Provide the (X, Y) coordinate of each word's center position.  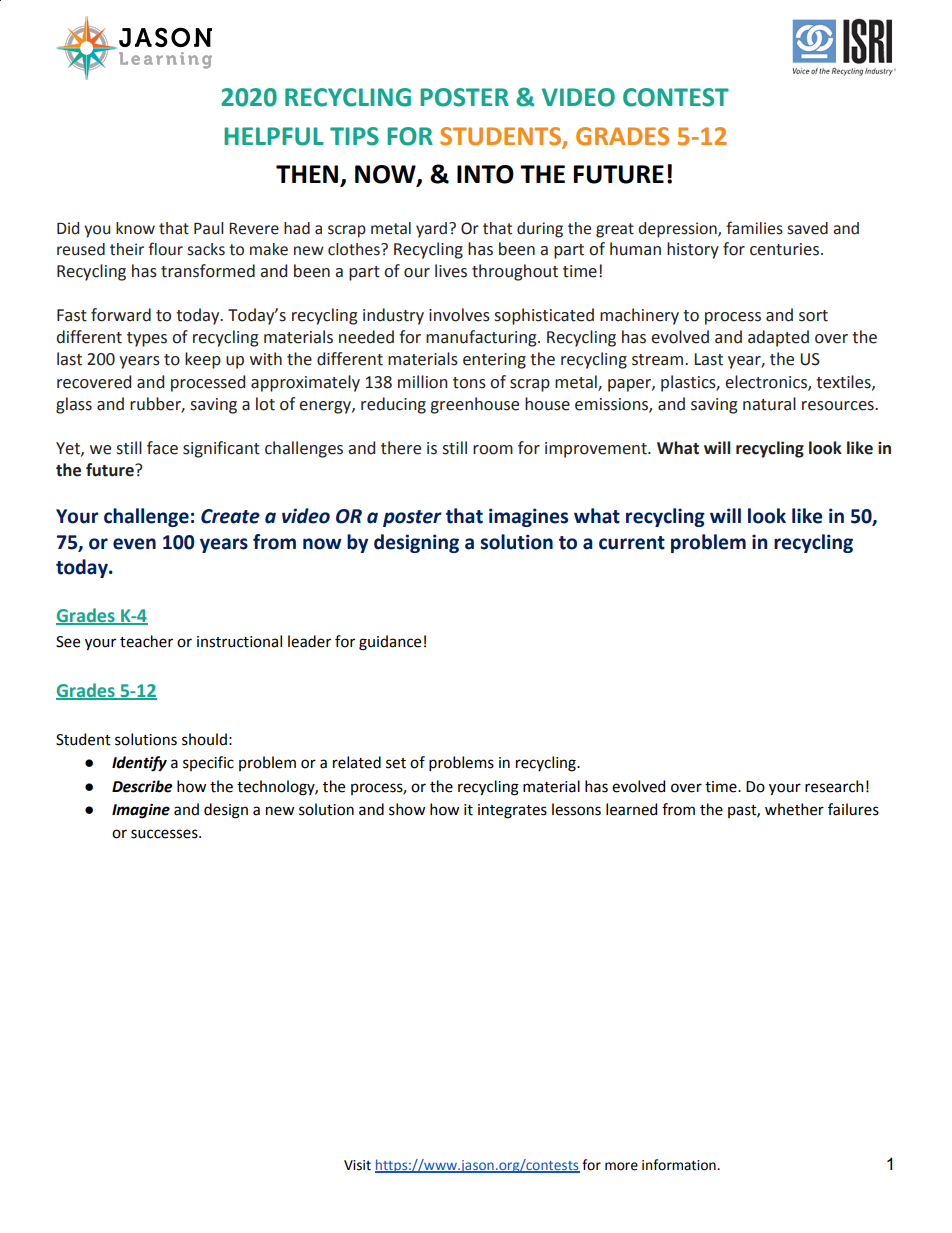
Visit (357, 1165)
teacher (146, 641)
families (754, 228)
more (621, 1166)
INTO (485, 174)
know (135, 228)
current (632, 543)
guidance (390, 643)
